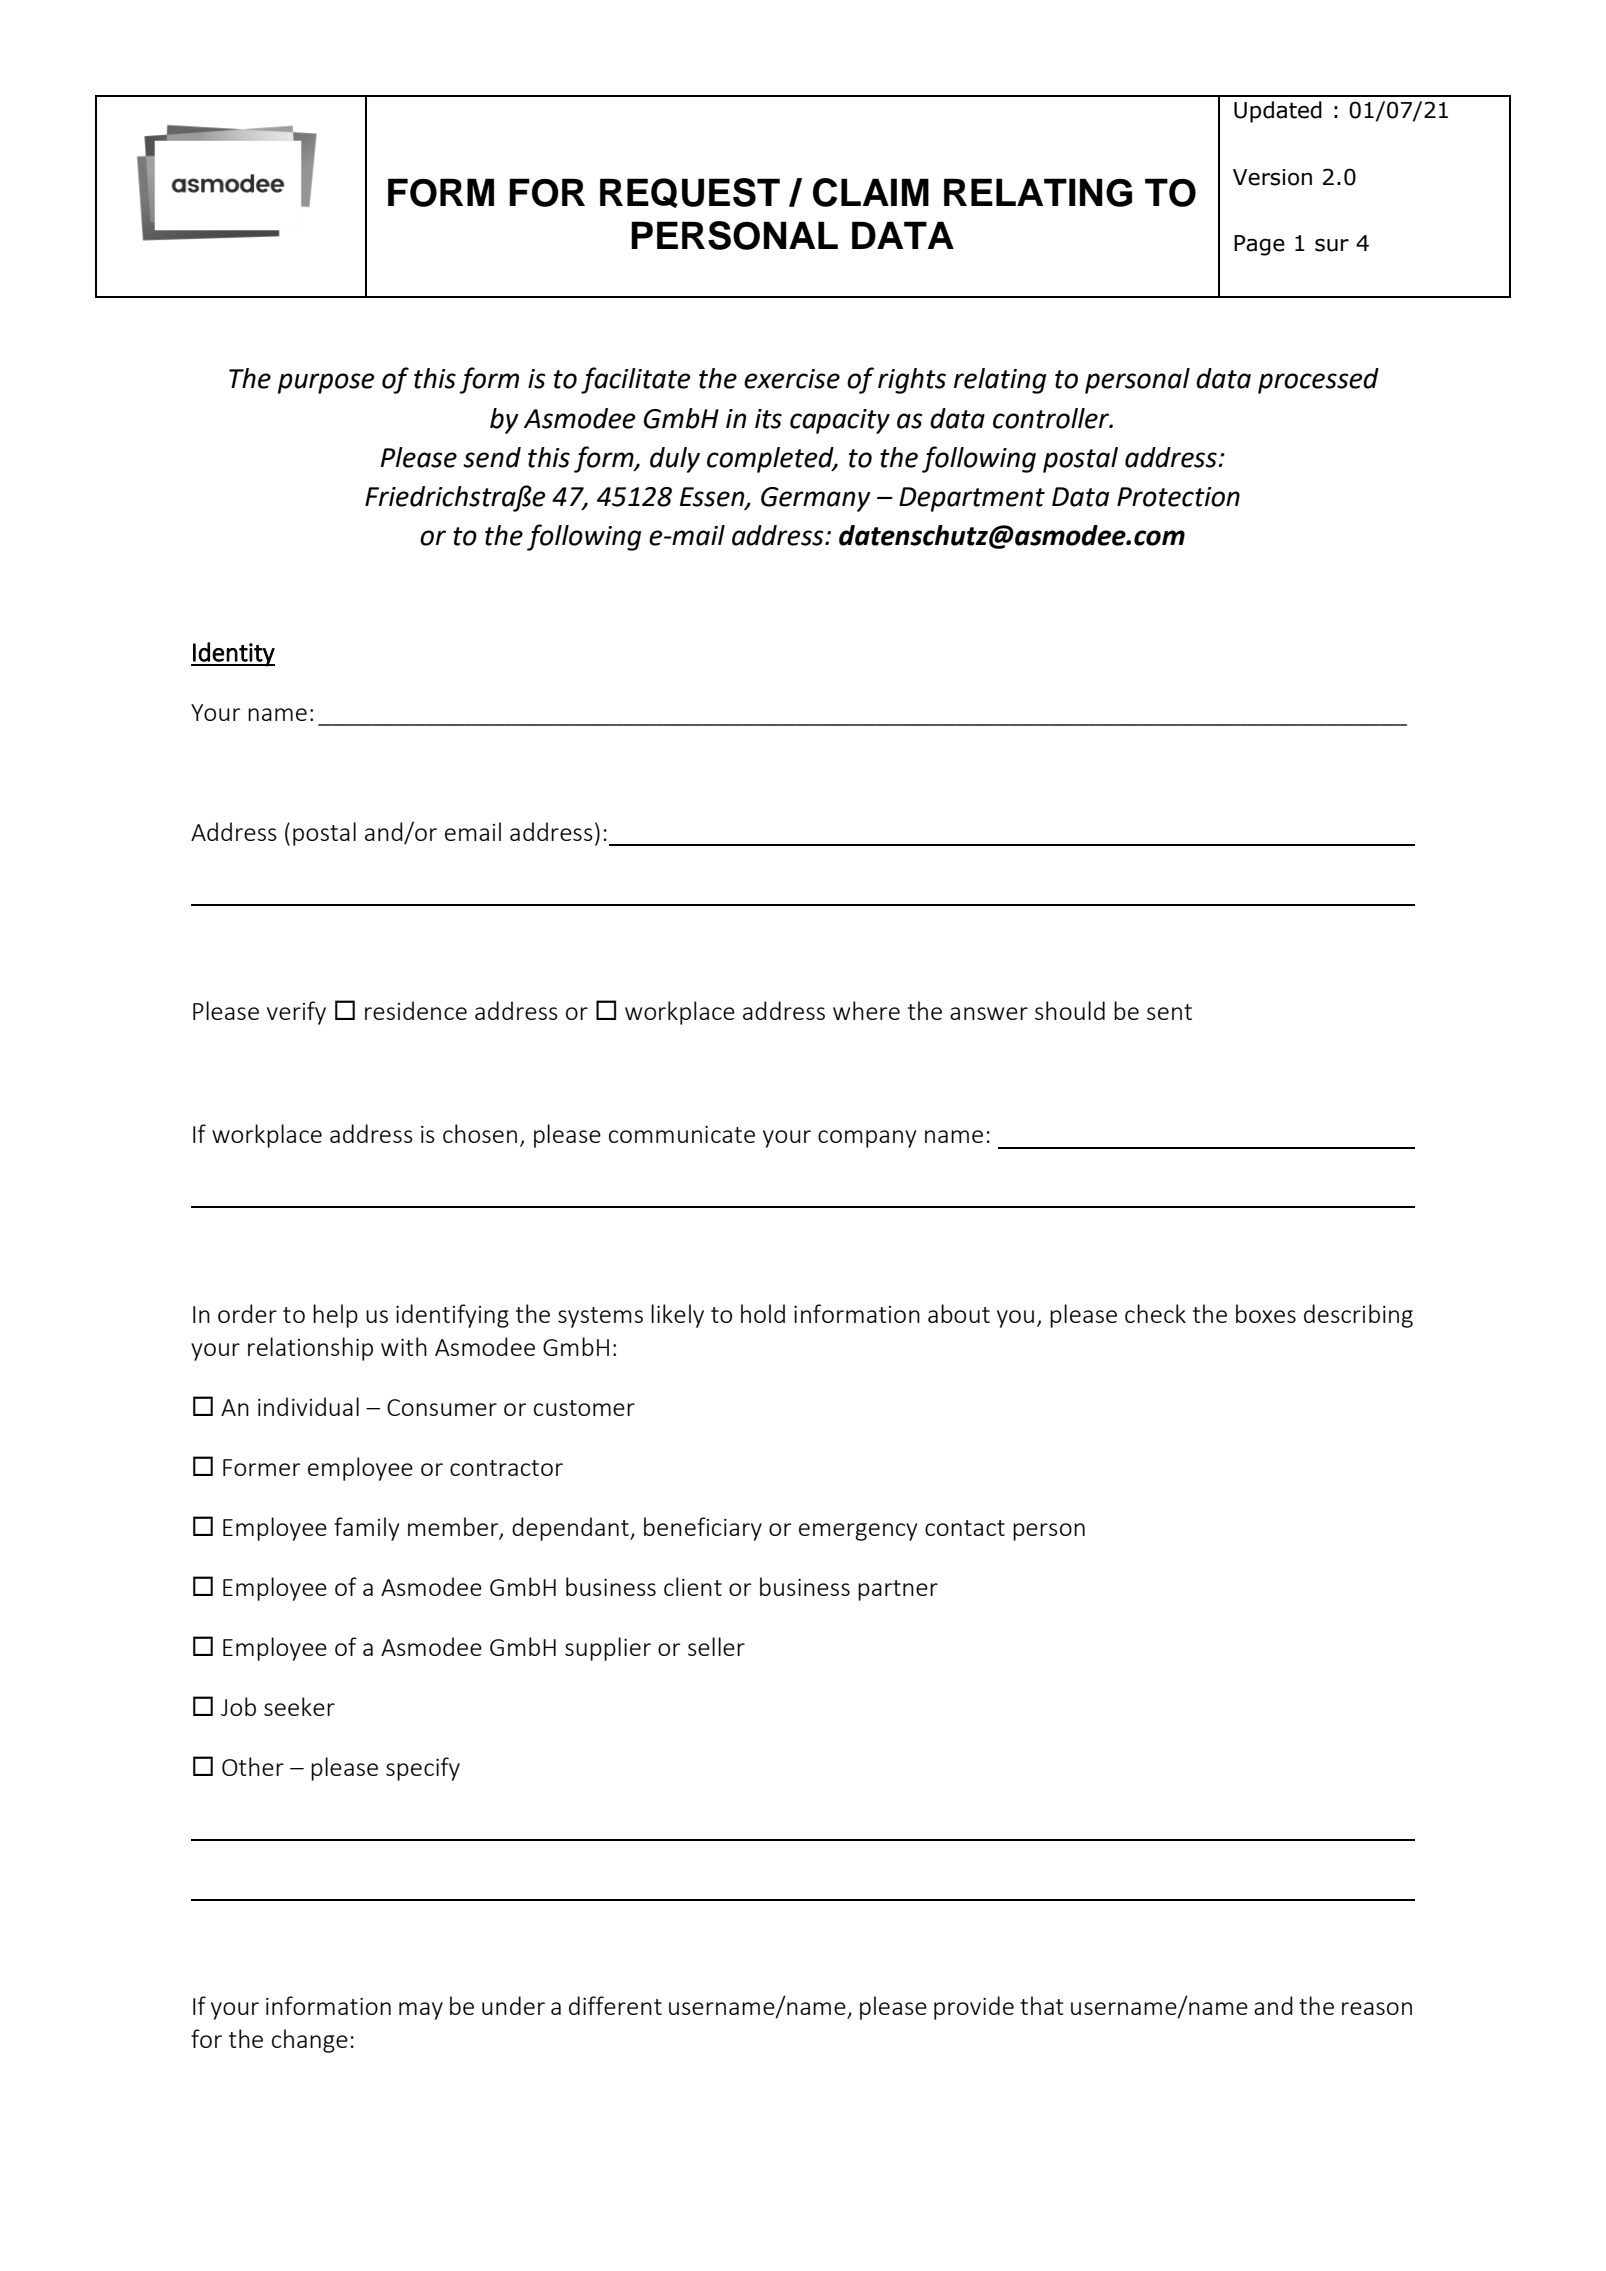  I want to click on reason, so click(1377, 2008).
